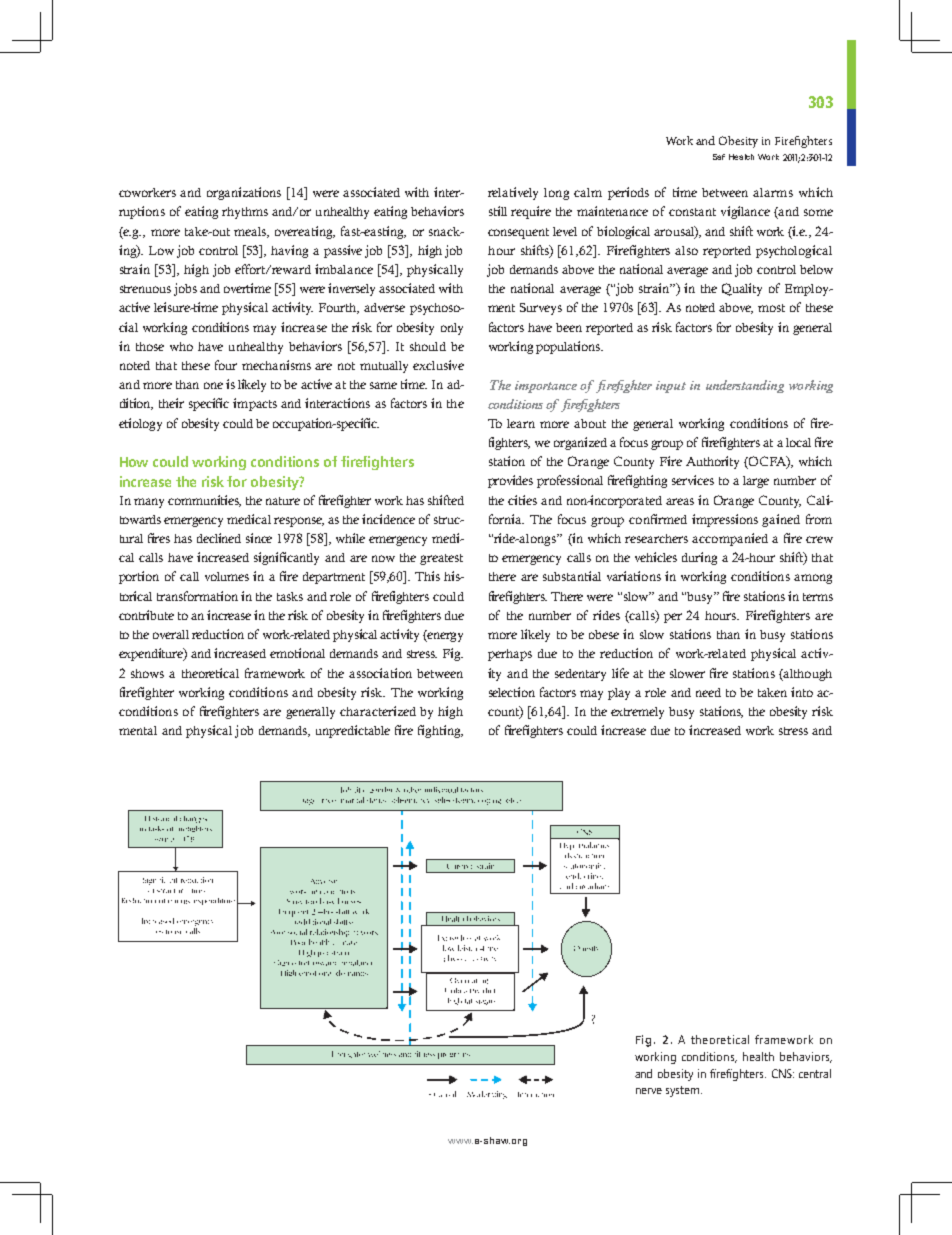 The image size is (952, 1235). Describe the element at coordinates (521, 423) in the page. I see `learn` at that location.
